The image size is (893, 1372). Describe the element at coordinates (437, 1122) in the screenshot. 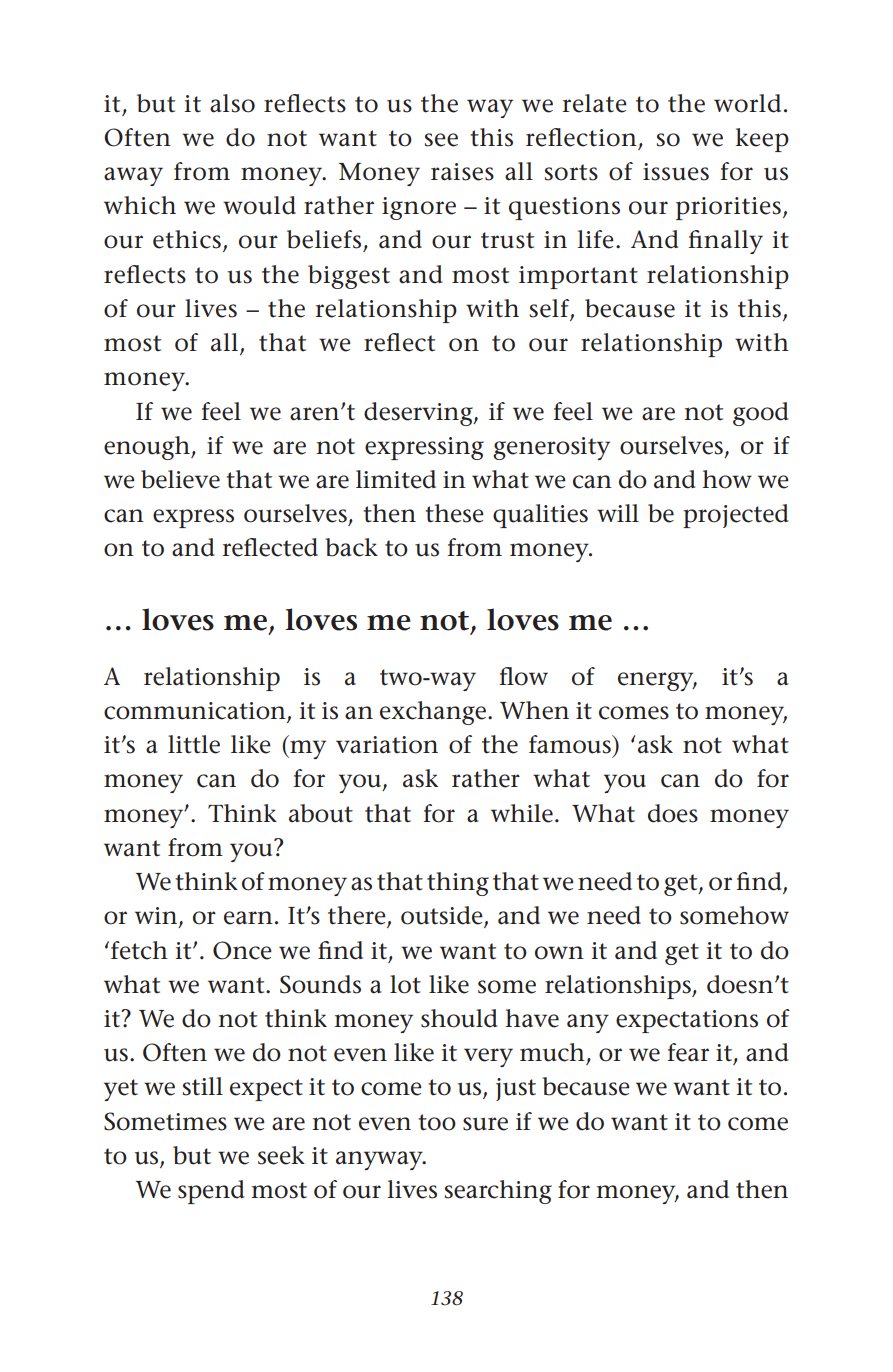

I see `too` at that location.
